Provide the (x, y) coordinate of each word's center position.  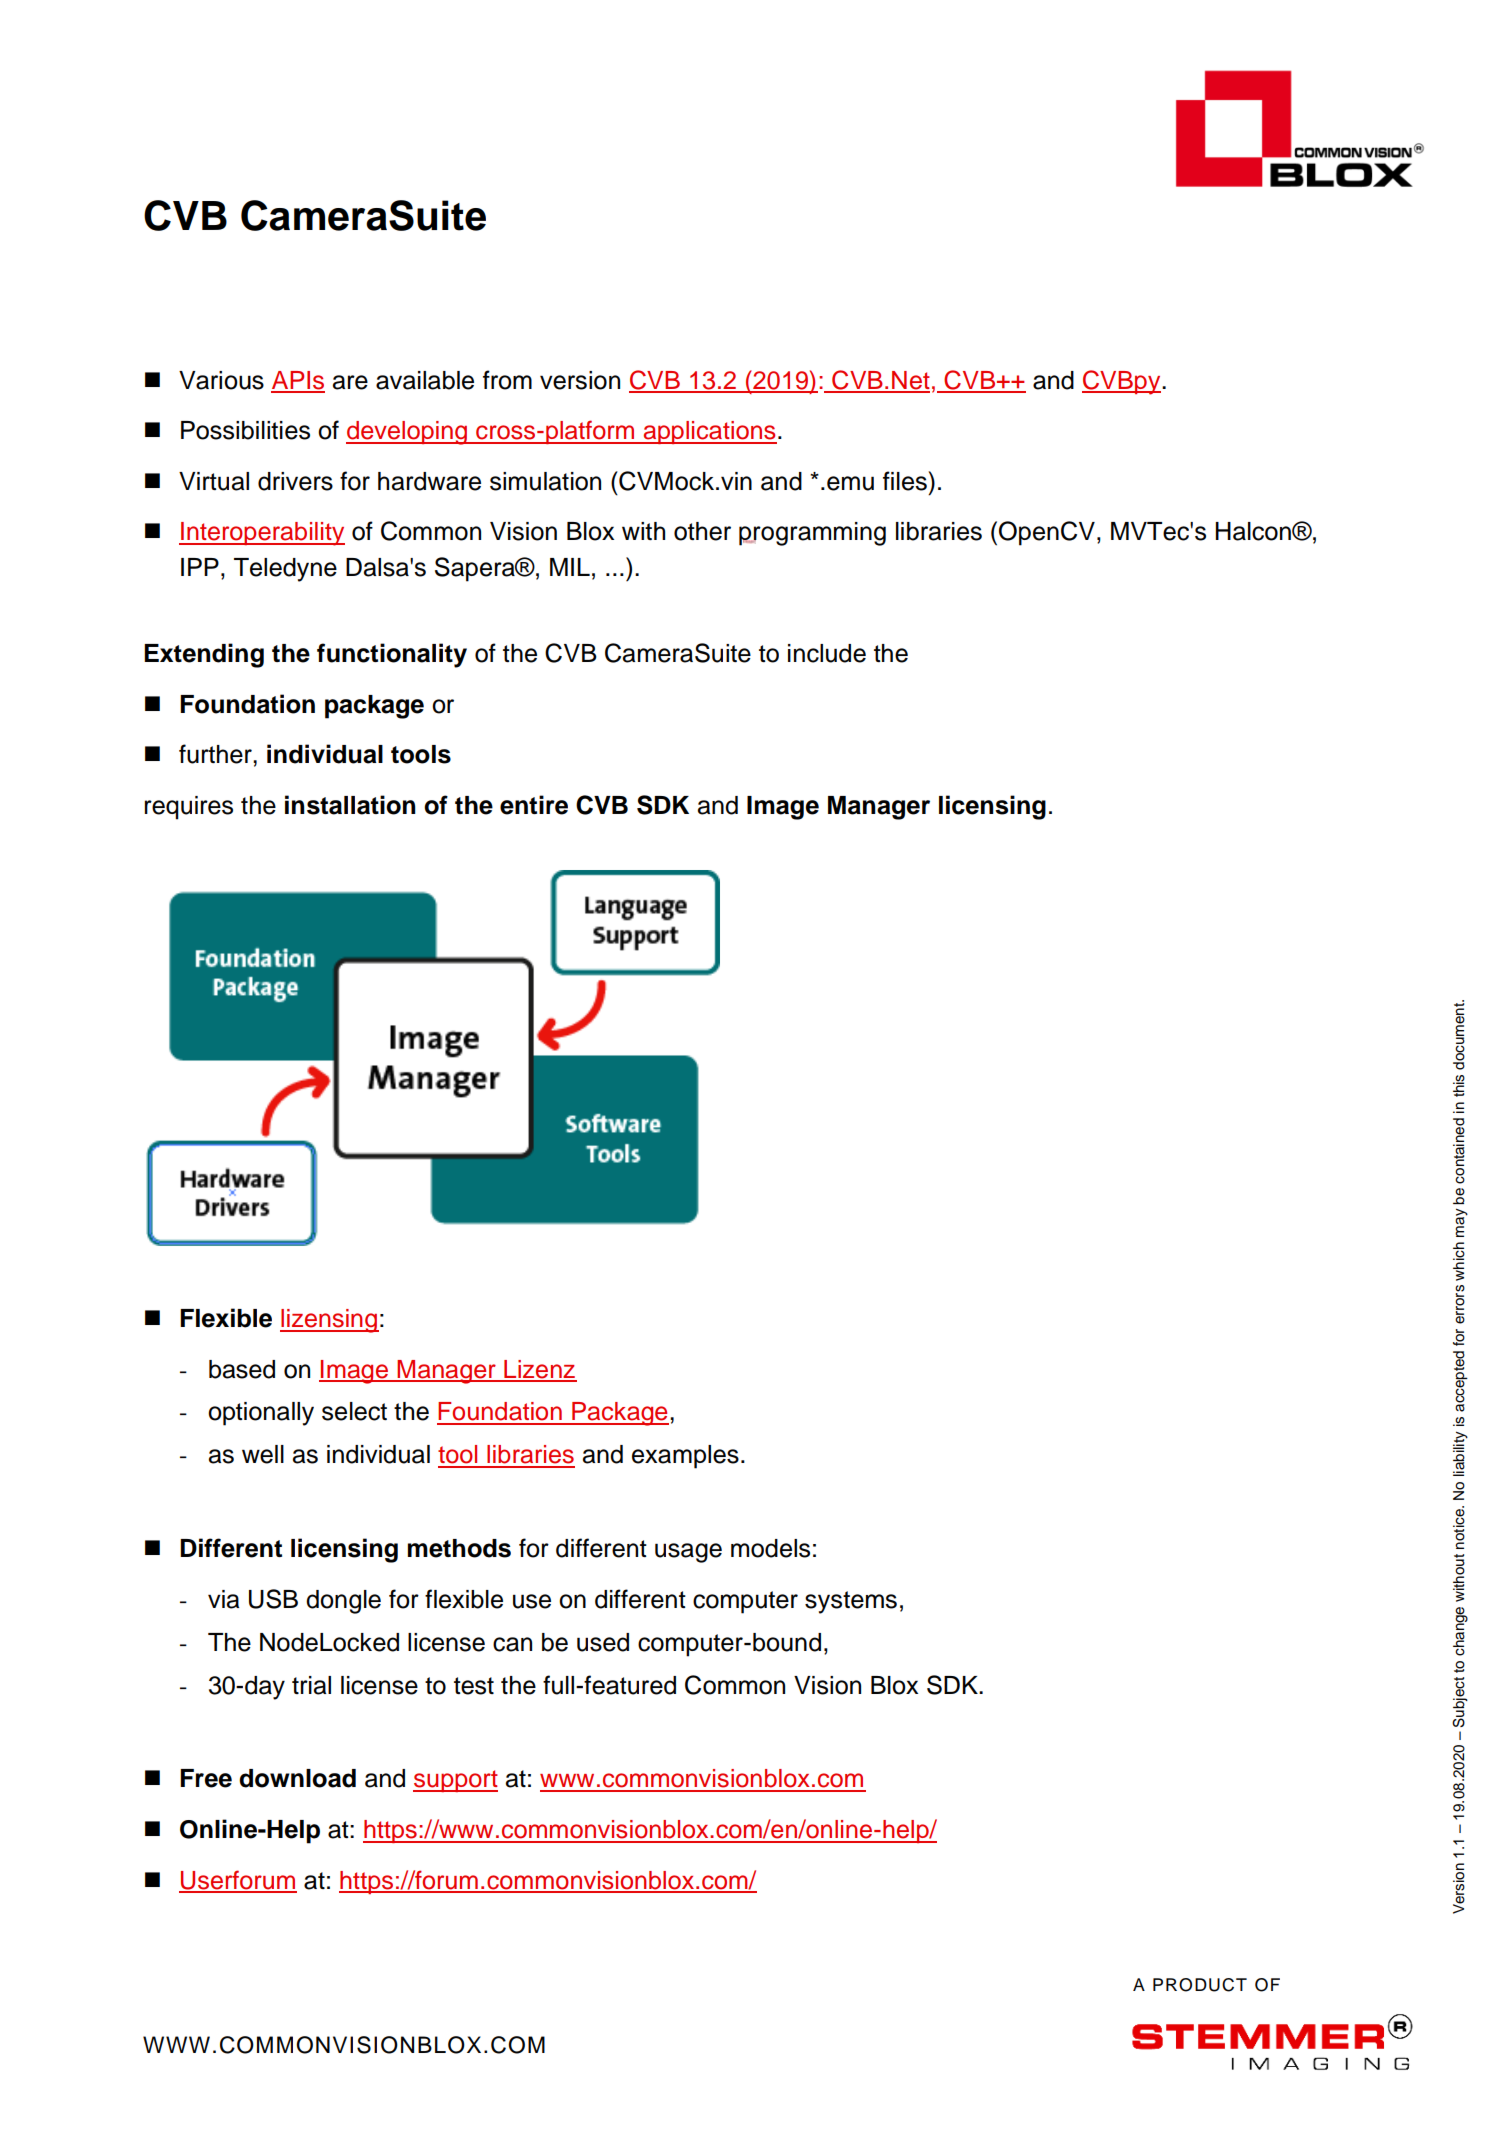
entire (534, 805)
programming (812, 534)
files (906, 481)
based (242, 1369)
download (297, 1778)
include (827, 653)
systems (851, 1602)
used (603, 1642)
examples (685, 1457)
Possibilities (245, 430)
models (770, 1548)
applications (709, 432)
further (216, 754)
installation (350, 805)
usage (688, 1553)
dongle (343, 1602)
